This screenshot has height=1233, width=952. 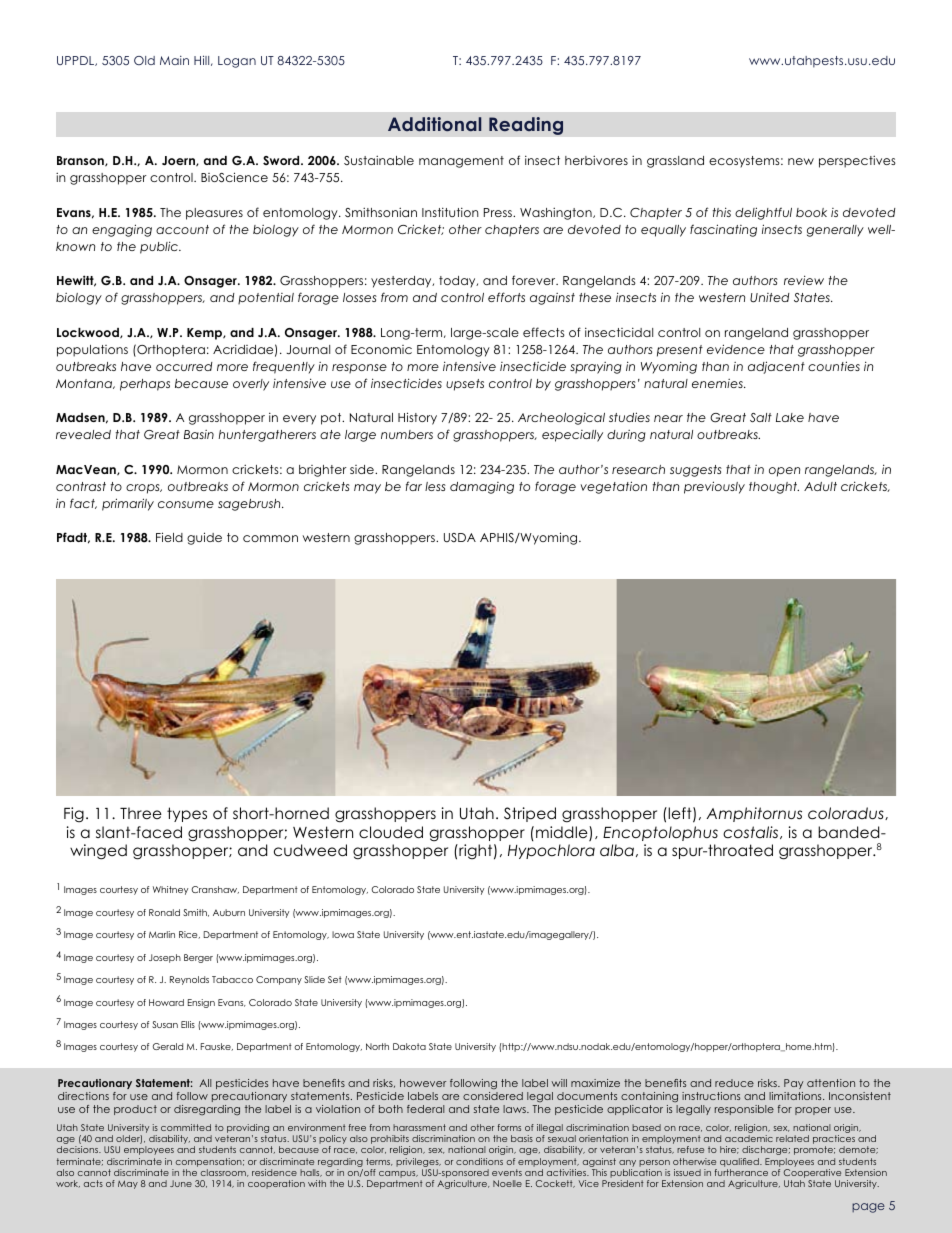 I want to click on USDA, so click(x=460, y=537).
